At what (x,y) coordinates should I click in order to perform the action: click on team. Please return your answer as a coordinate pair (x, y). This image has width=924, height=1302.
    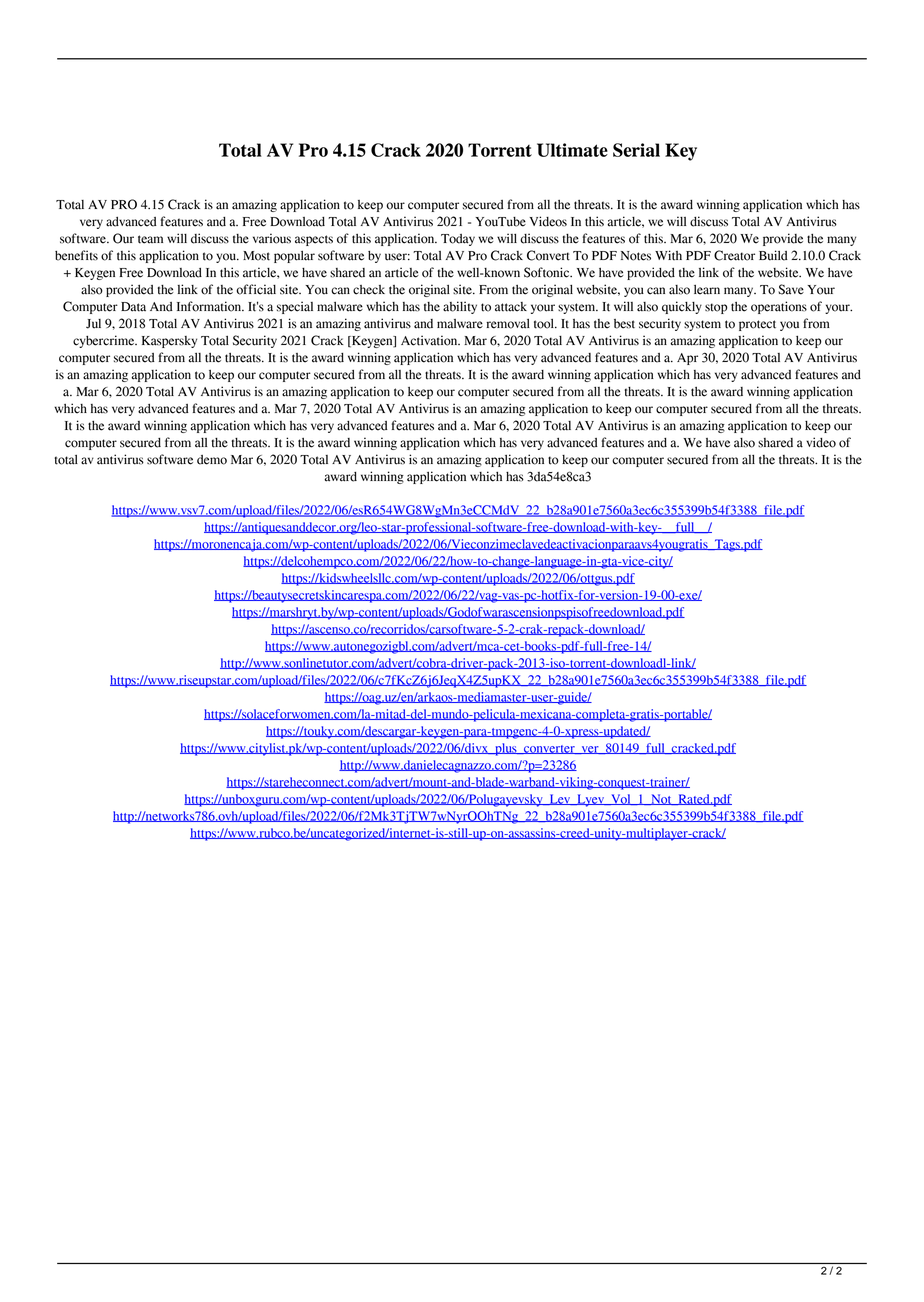
    Looking at the image, I should click on (150, 239).
